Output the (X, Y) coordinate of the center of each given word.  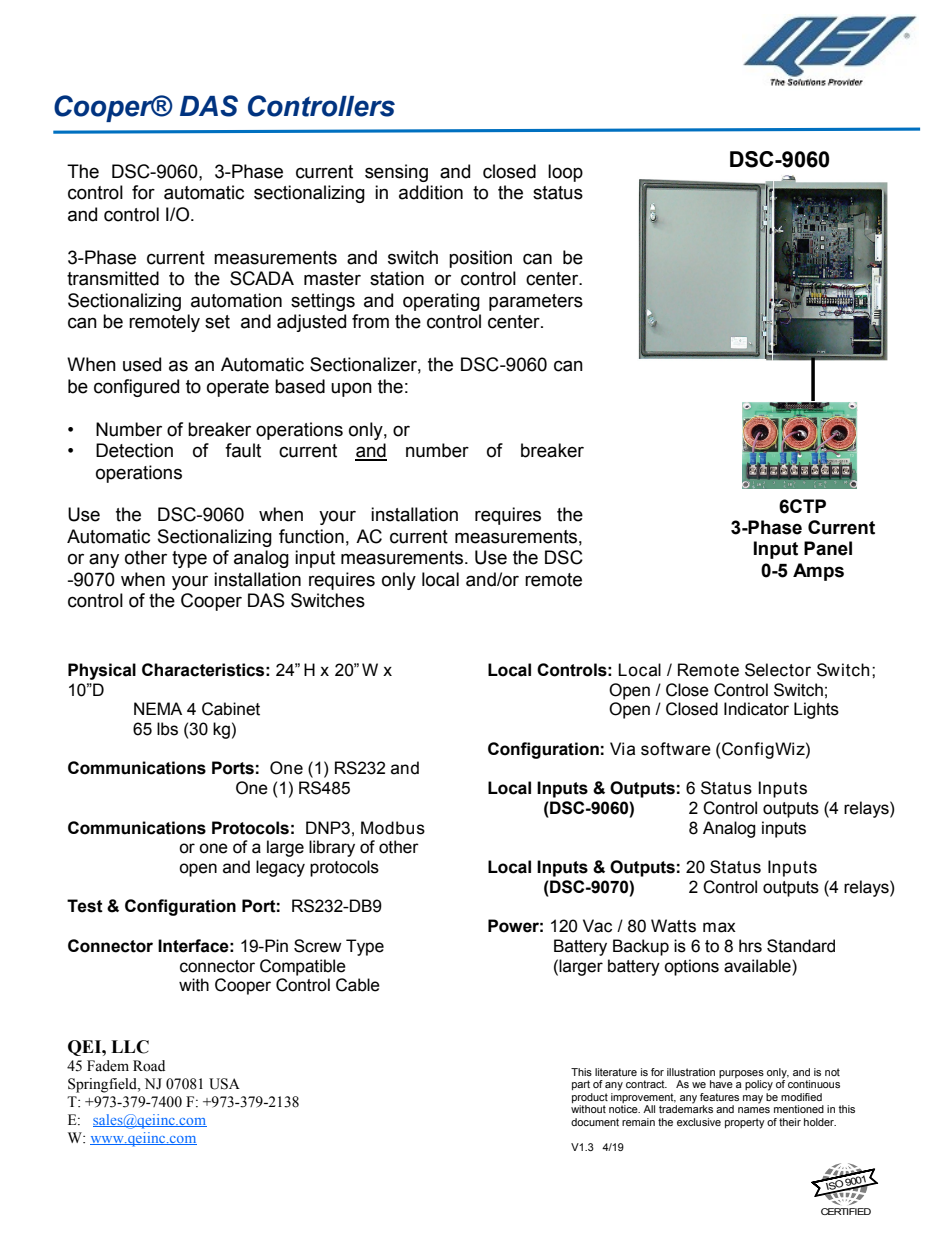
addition (431, 192)
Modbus (393, 828)
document (595, 1122)
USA (224, 1084)
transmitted (113, 278)
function (311, 536)
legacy (280, 868)
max (719, 927)
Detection (134, 450)
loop (565, 173)
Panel (828, 548)
